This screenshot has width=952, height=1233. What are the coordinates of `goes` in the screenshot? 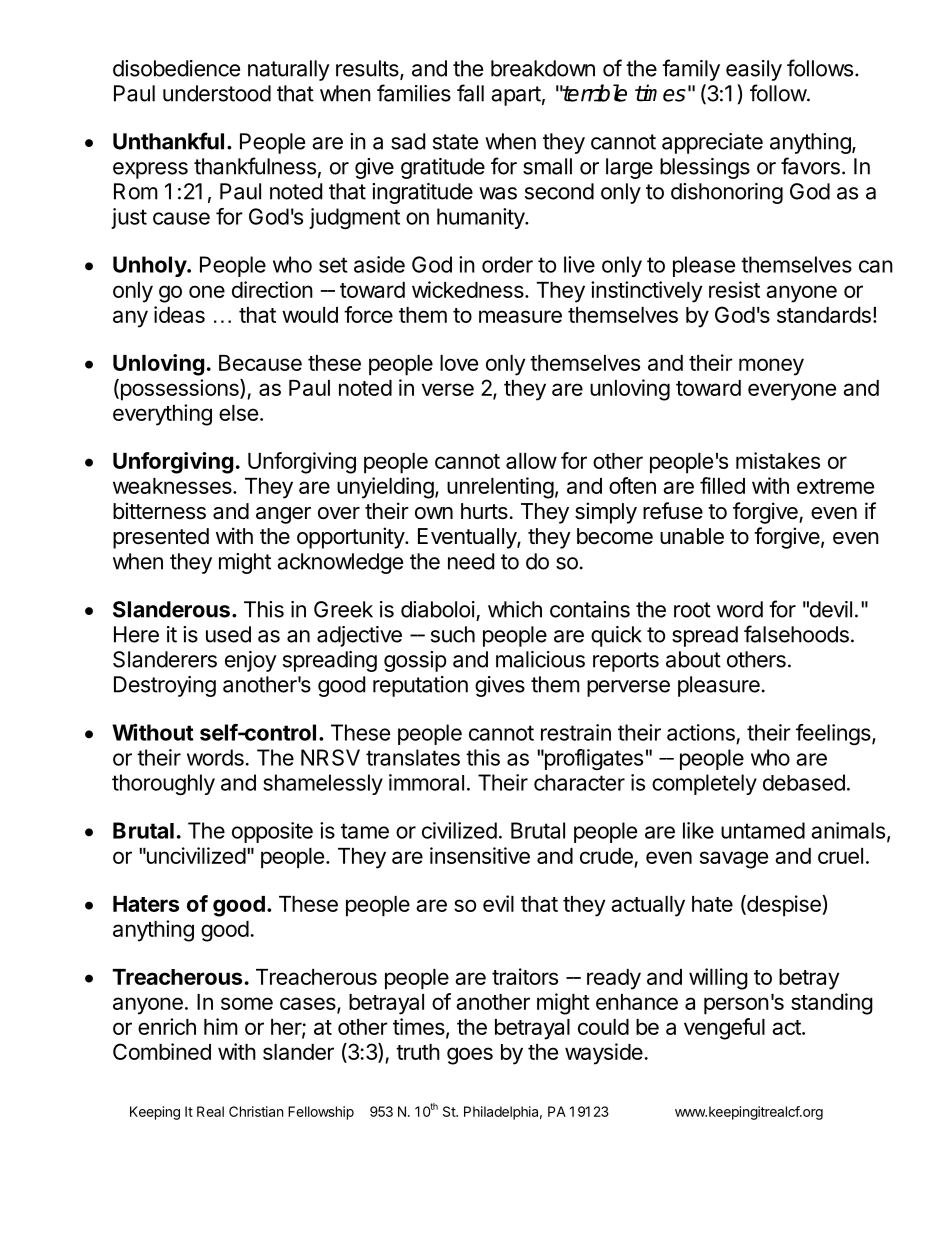 It's located at (470, 1056).
